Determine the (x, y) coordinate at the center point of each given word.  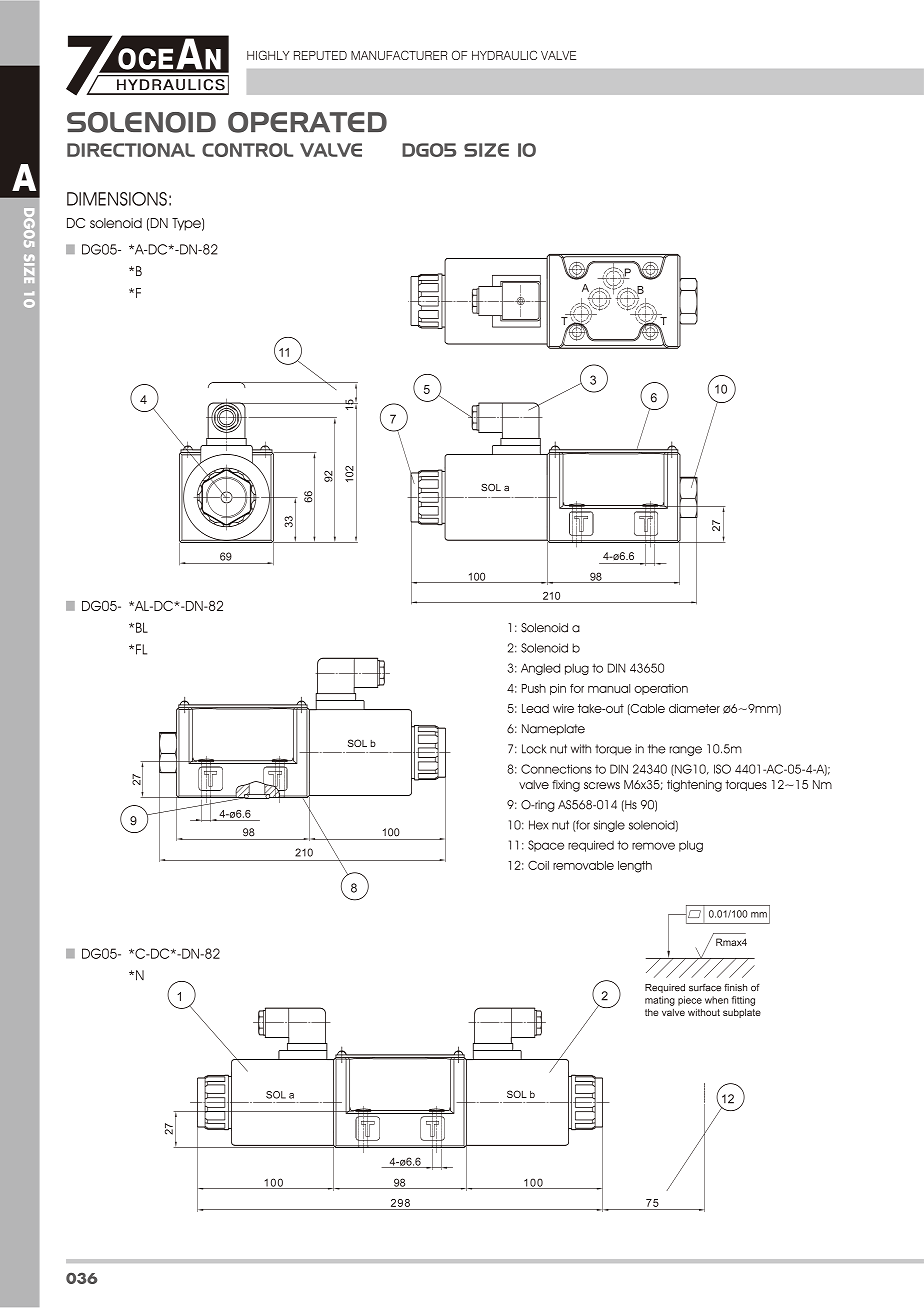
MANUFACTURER (399, 55)
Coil (538, 865)
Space (546, 846)
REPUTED (320, 55)
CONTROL (247, 150)
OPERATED (307, 122)
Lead (535, 708)
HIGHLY (268, 55)
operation (661, 689)
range (686, 751)
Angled (540, 669)
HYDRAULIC (504, 55)
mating (660, 1001)
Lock (534, 749)
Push (534, 688)
